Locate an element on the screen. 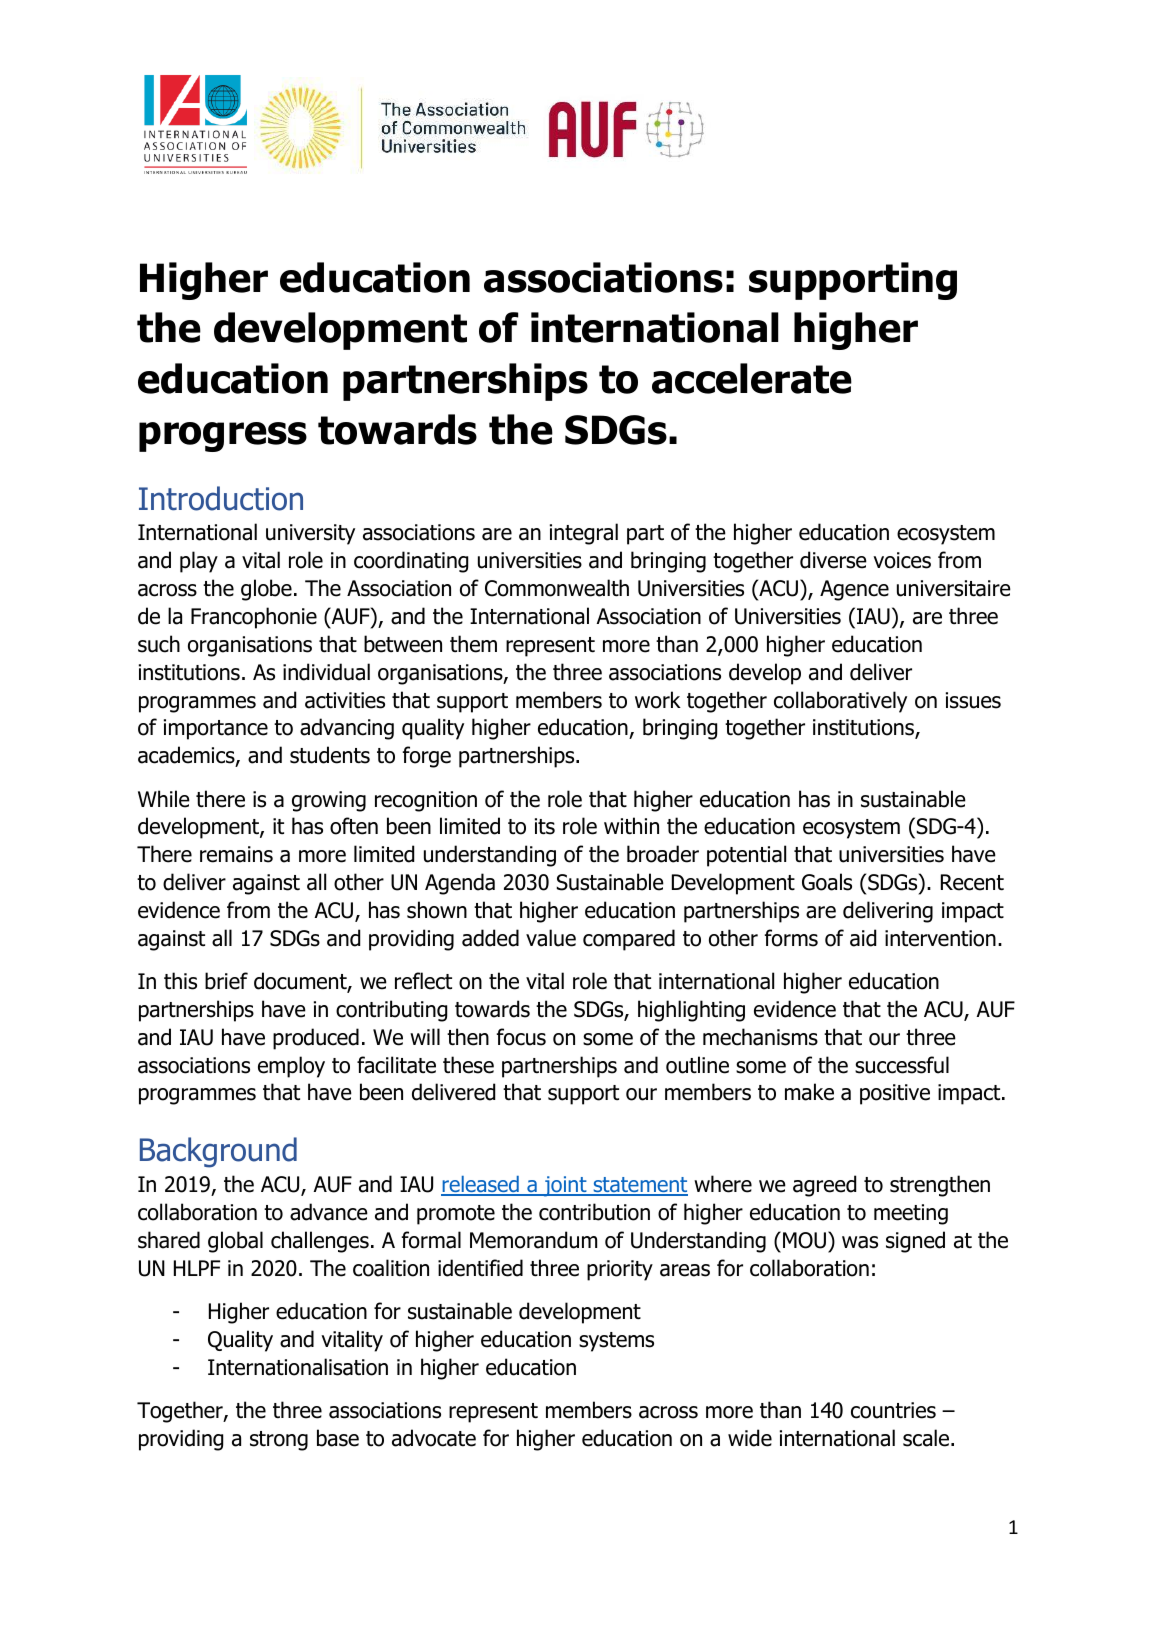  systems is located at coordinates (616, 1342).
